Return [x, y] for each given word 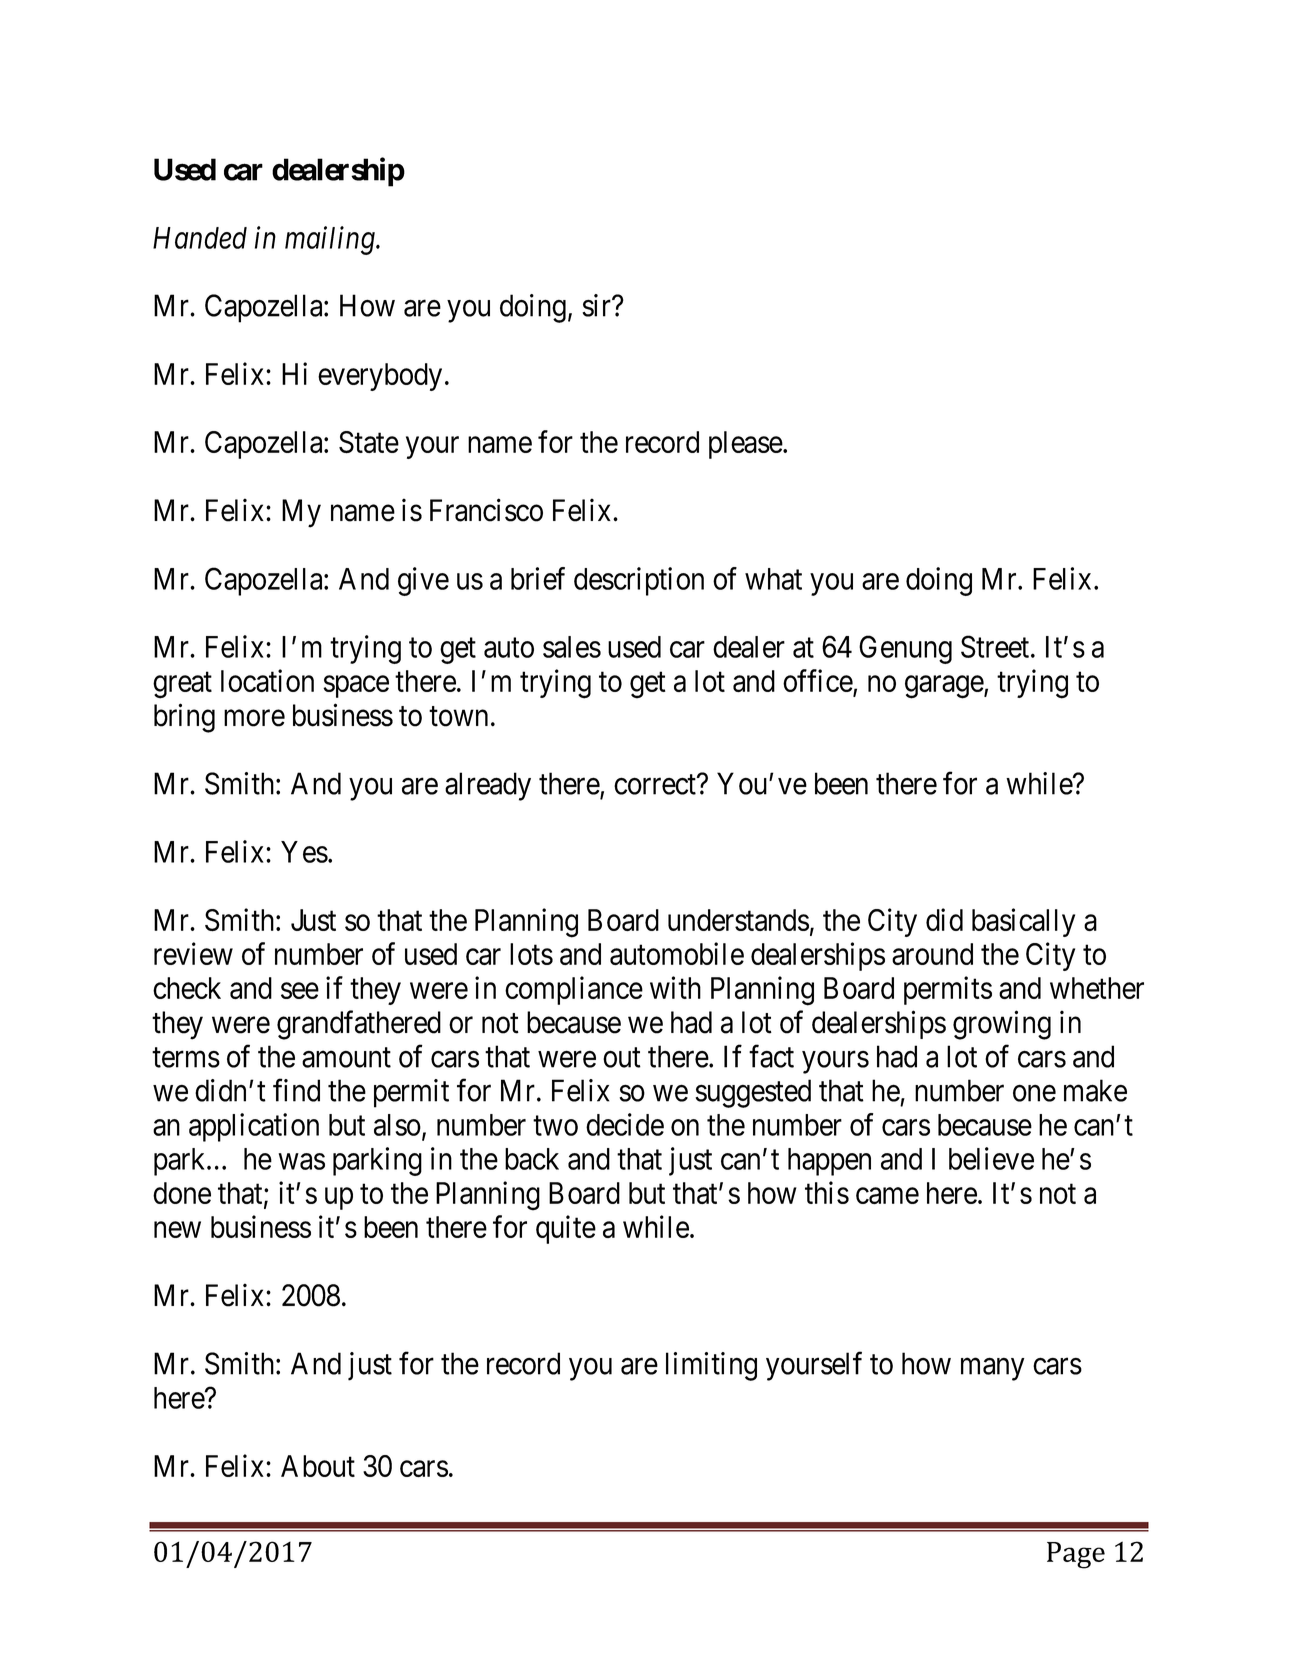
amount [346, 1058]
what [773, 579]
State [369, 442]
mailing [331, 240]
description [639, 581]
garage [945, 687]
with [675, 987]
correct [656, 785]
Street [996, 646]
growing [1002, 1025]
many [993, 1369]
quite [566, 1229]
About [318, 1466]
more [254, 718]
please [746, 445]
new [177, 1230]
